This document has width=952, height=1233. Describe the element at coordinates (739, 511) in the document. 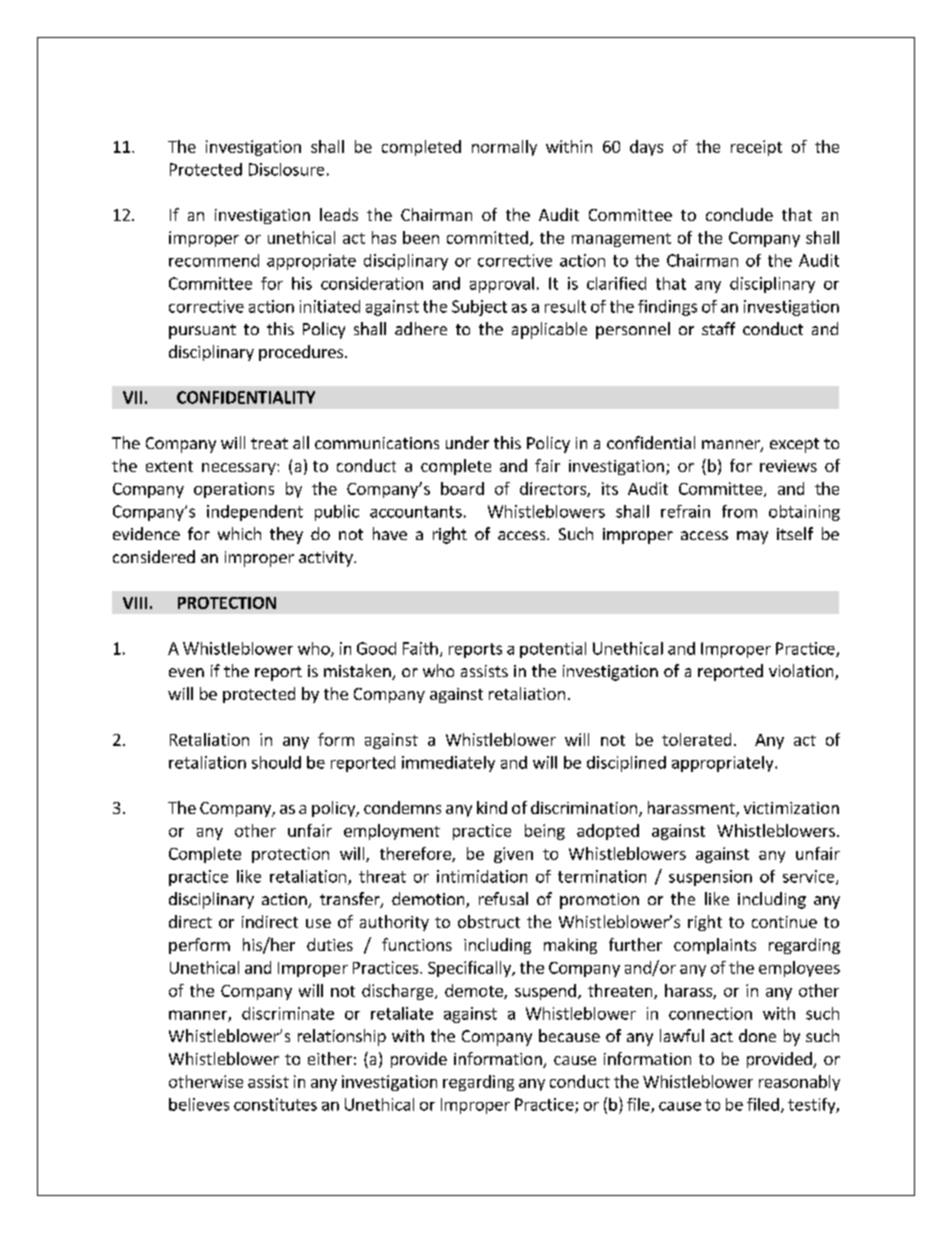

I see `from` at that location.
